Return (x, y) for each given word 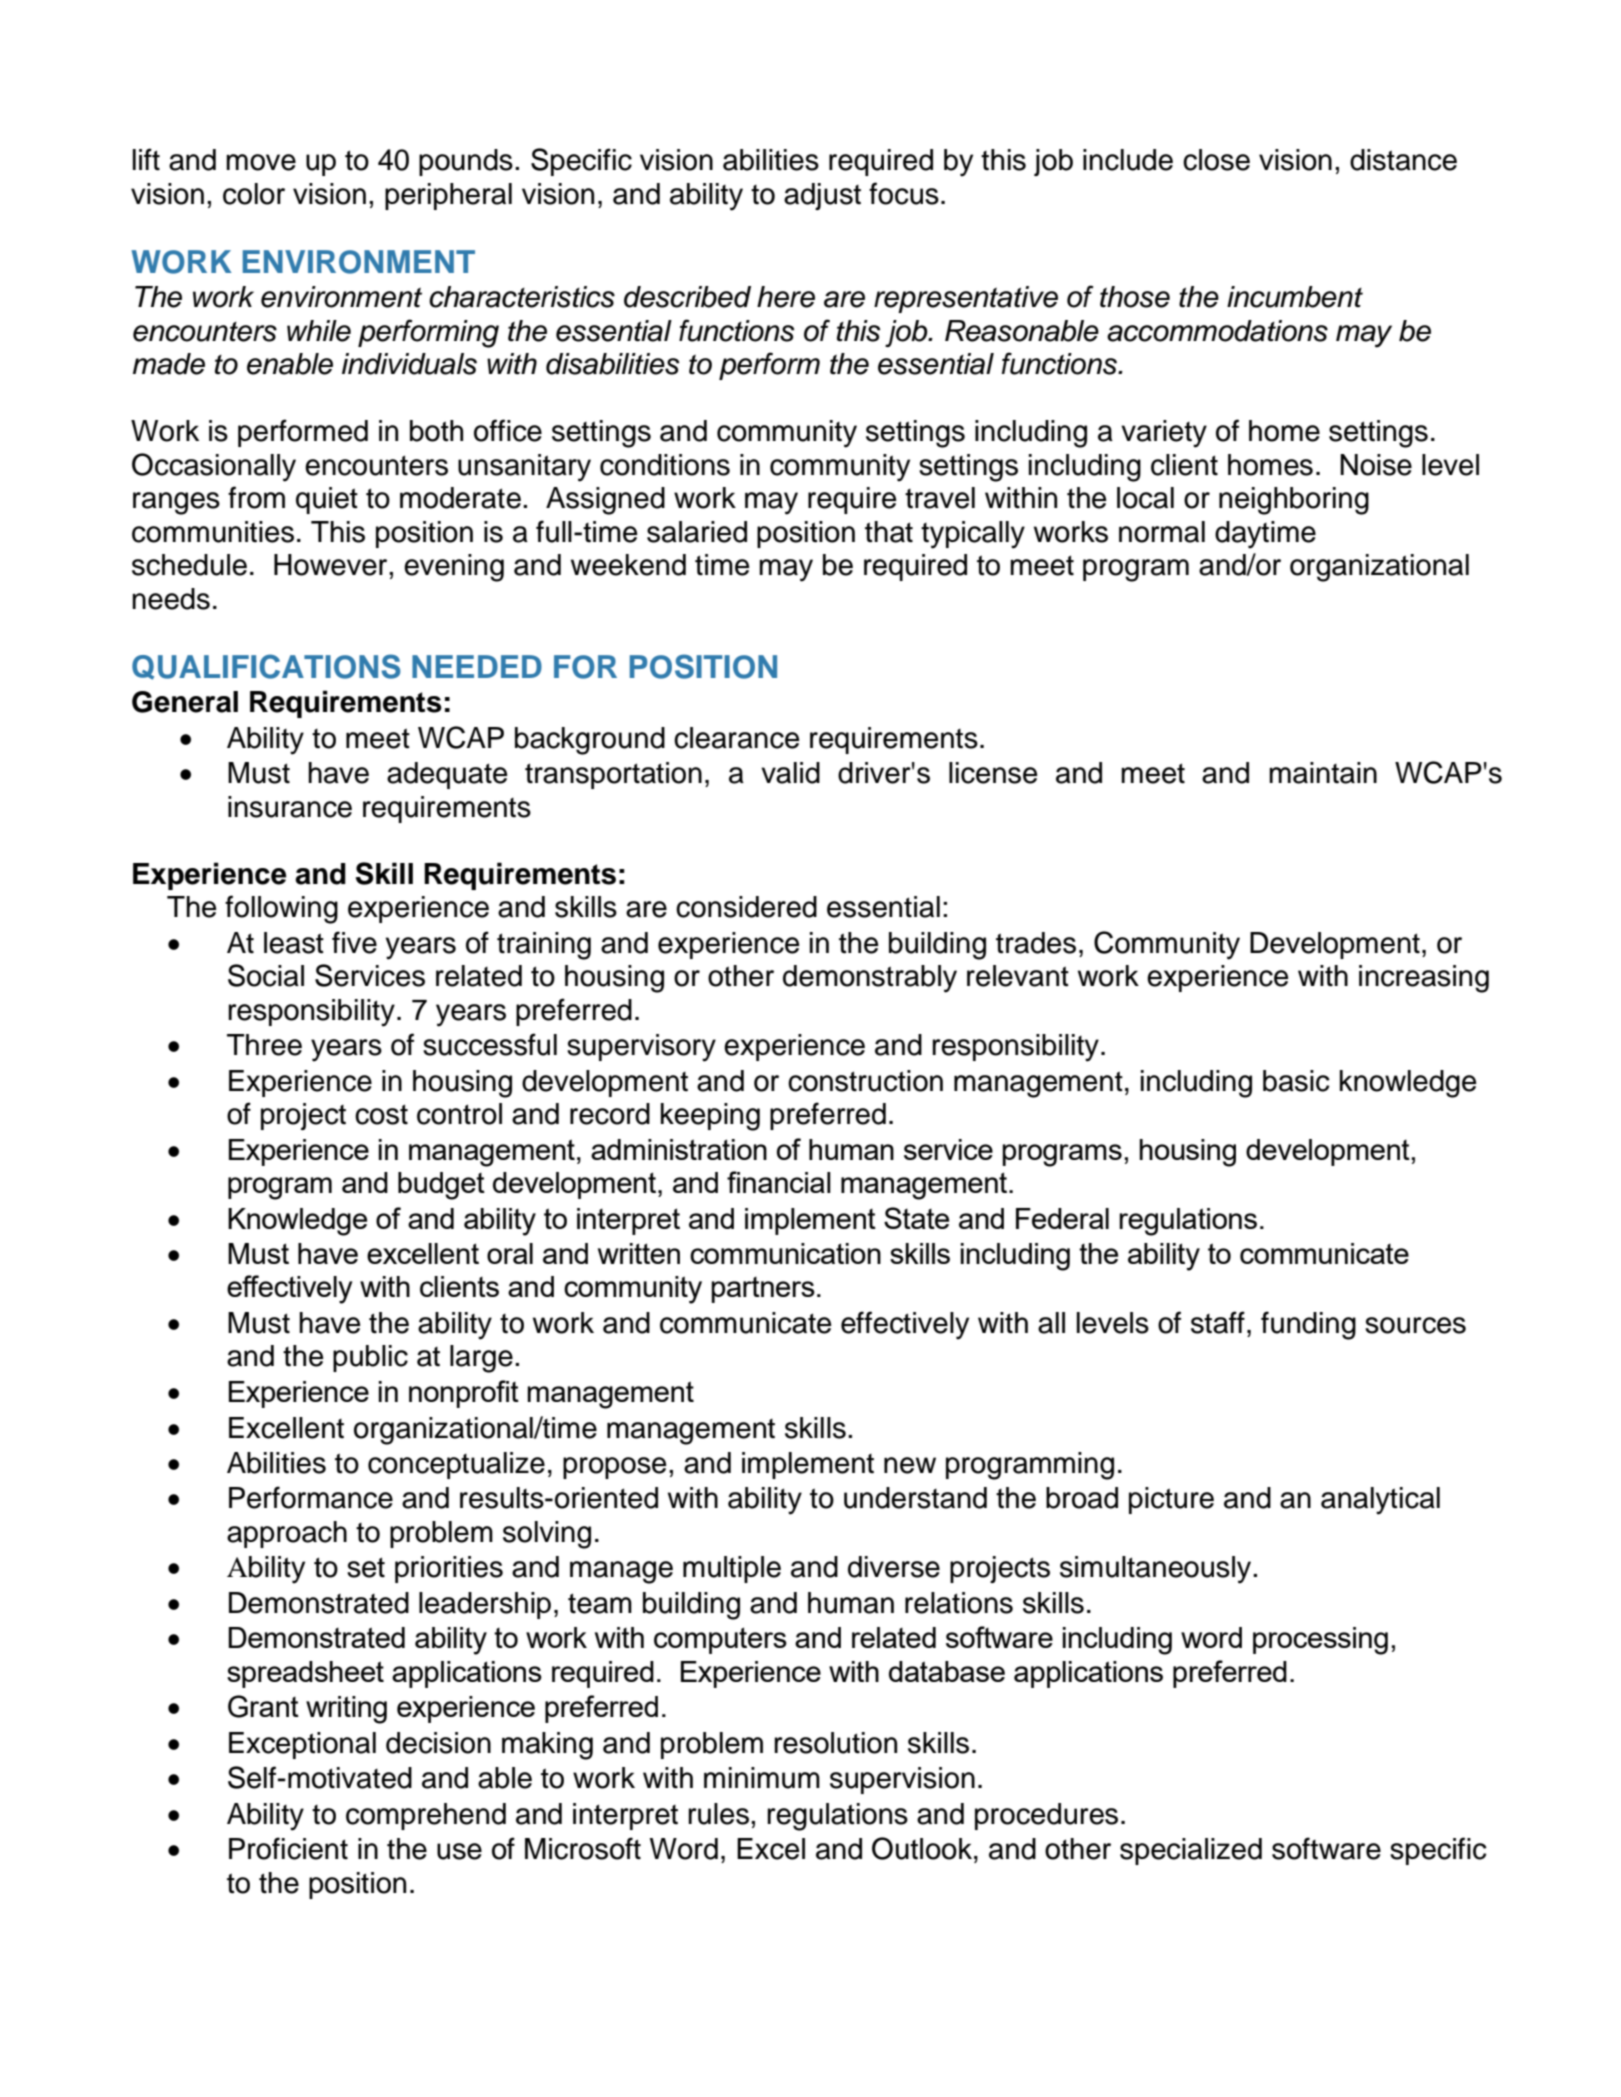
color (254, 194)
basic (1296, 1081)
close (1216, 160)
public (370, 1358)
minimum (762, 1778)
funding (1308, 1325)
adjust (822, 196)
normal (1162, 532)
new (910, 1465)
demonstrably (870, 979)
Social (266, 975)
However (332, 565)
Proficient (288, 1848)
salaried (697, 532)
